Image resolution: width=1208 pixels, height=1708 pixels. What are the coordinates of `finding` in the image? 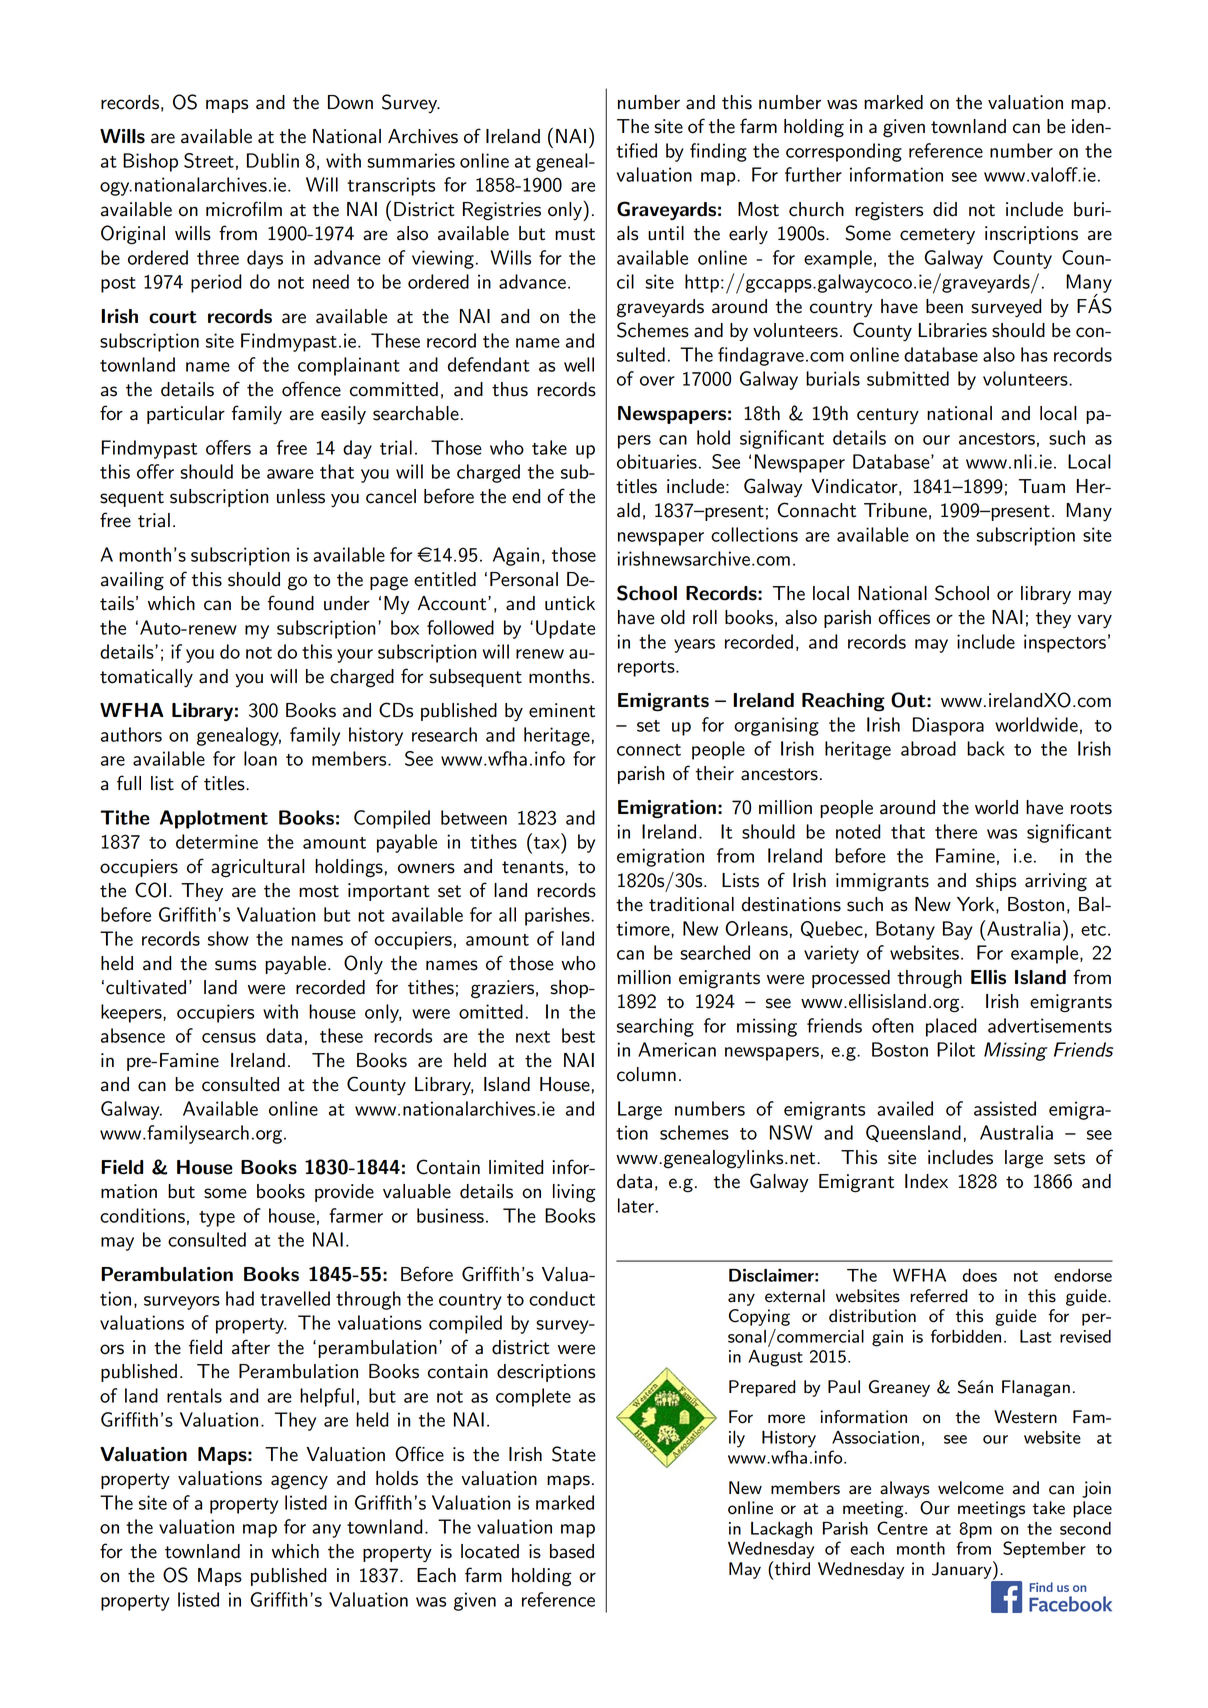 It's located at (718, 152).
